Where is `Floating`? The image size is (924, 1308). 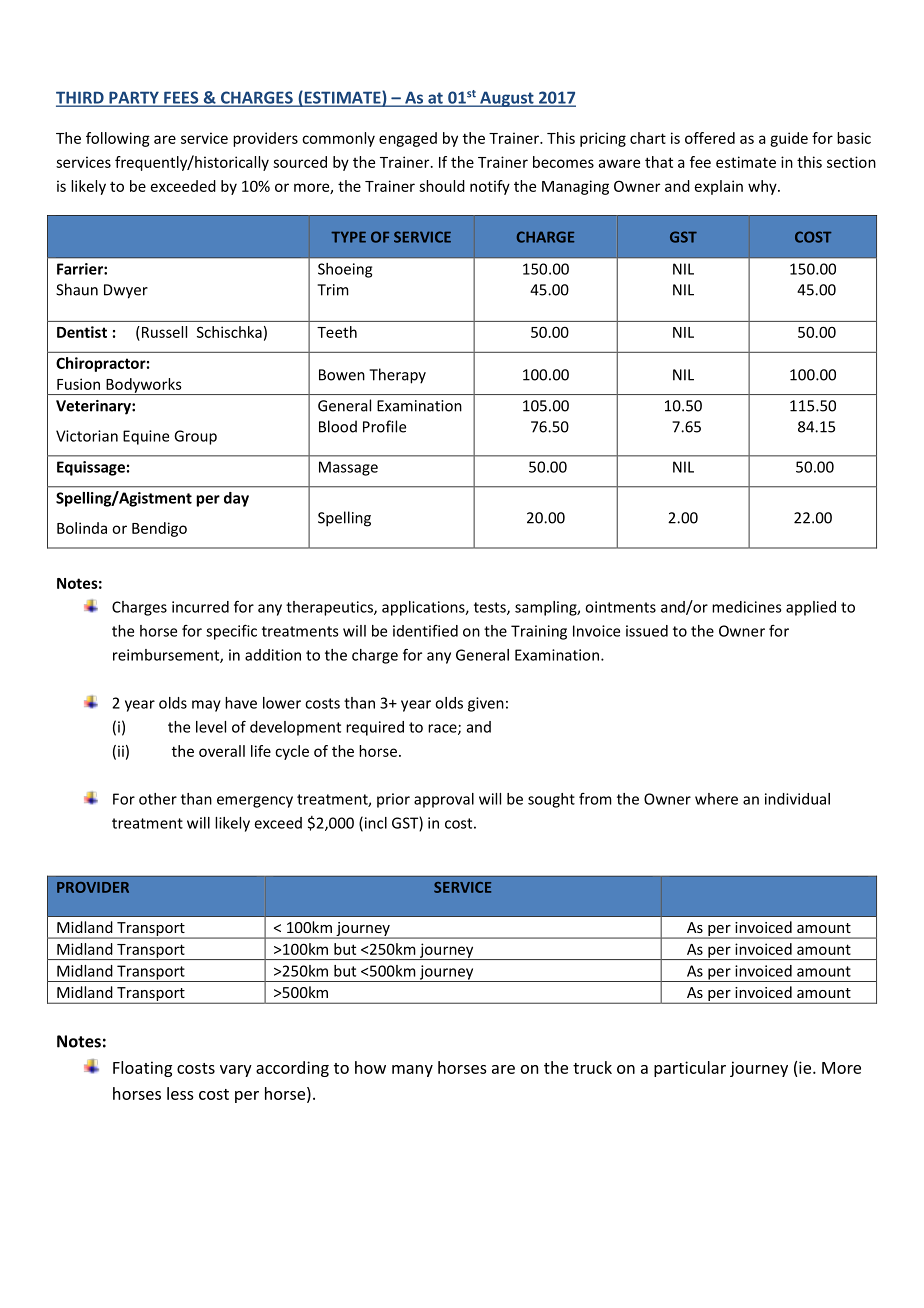
Floating is located at coordinates (142, 1069).
